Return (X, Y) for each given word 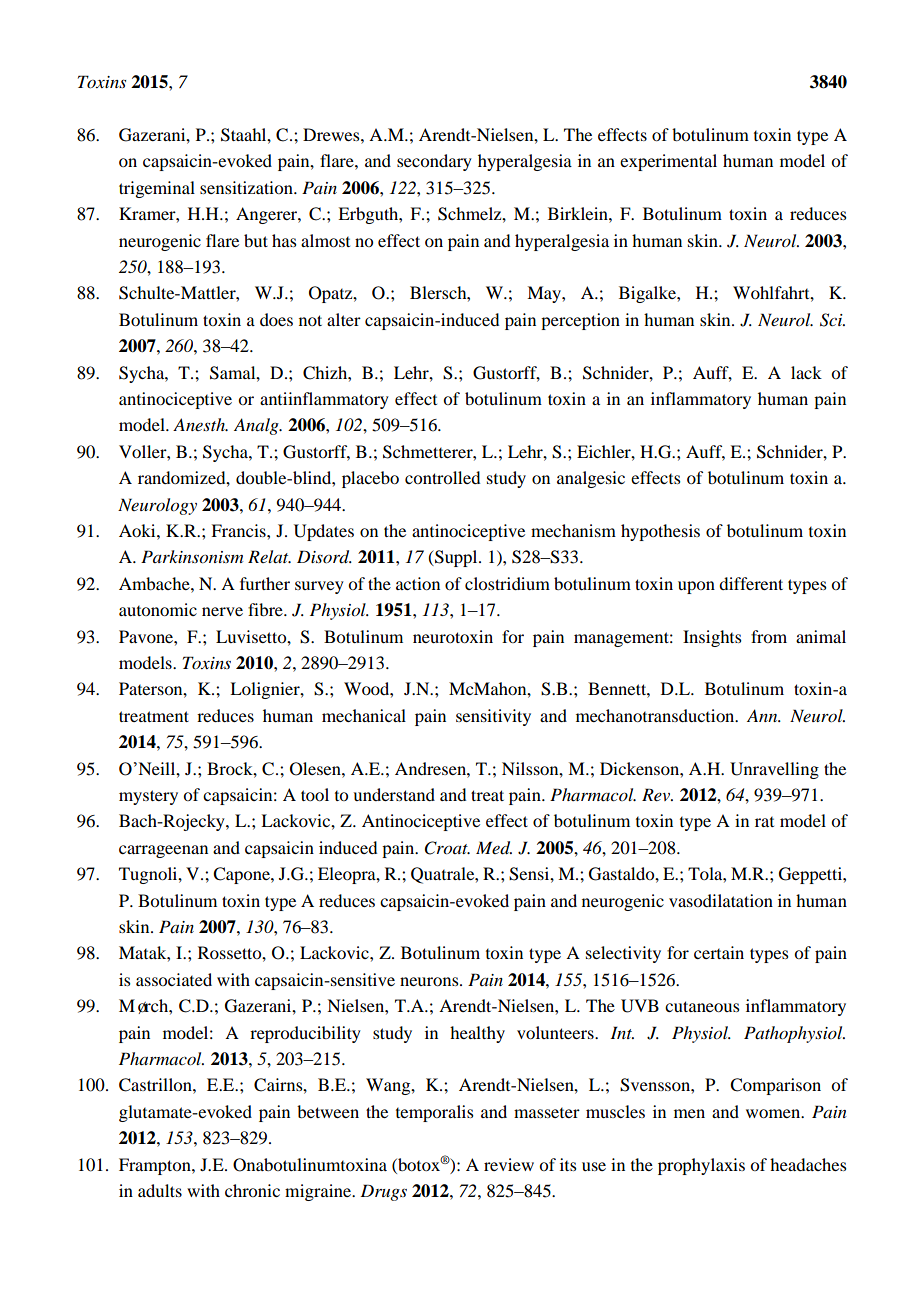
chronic (252, 1190)
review (509, 1164)
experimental (668, 162)
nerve (222, 611)
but (256, 240)
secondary (434, 162)
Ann (763, 715)
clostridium (507, 583)
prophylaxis (701, 1166)
